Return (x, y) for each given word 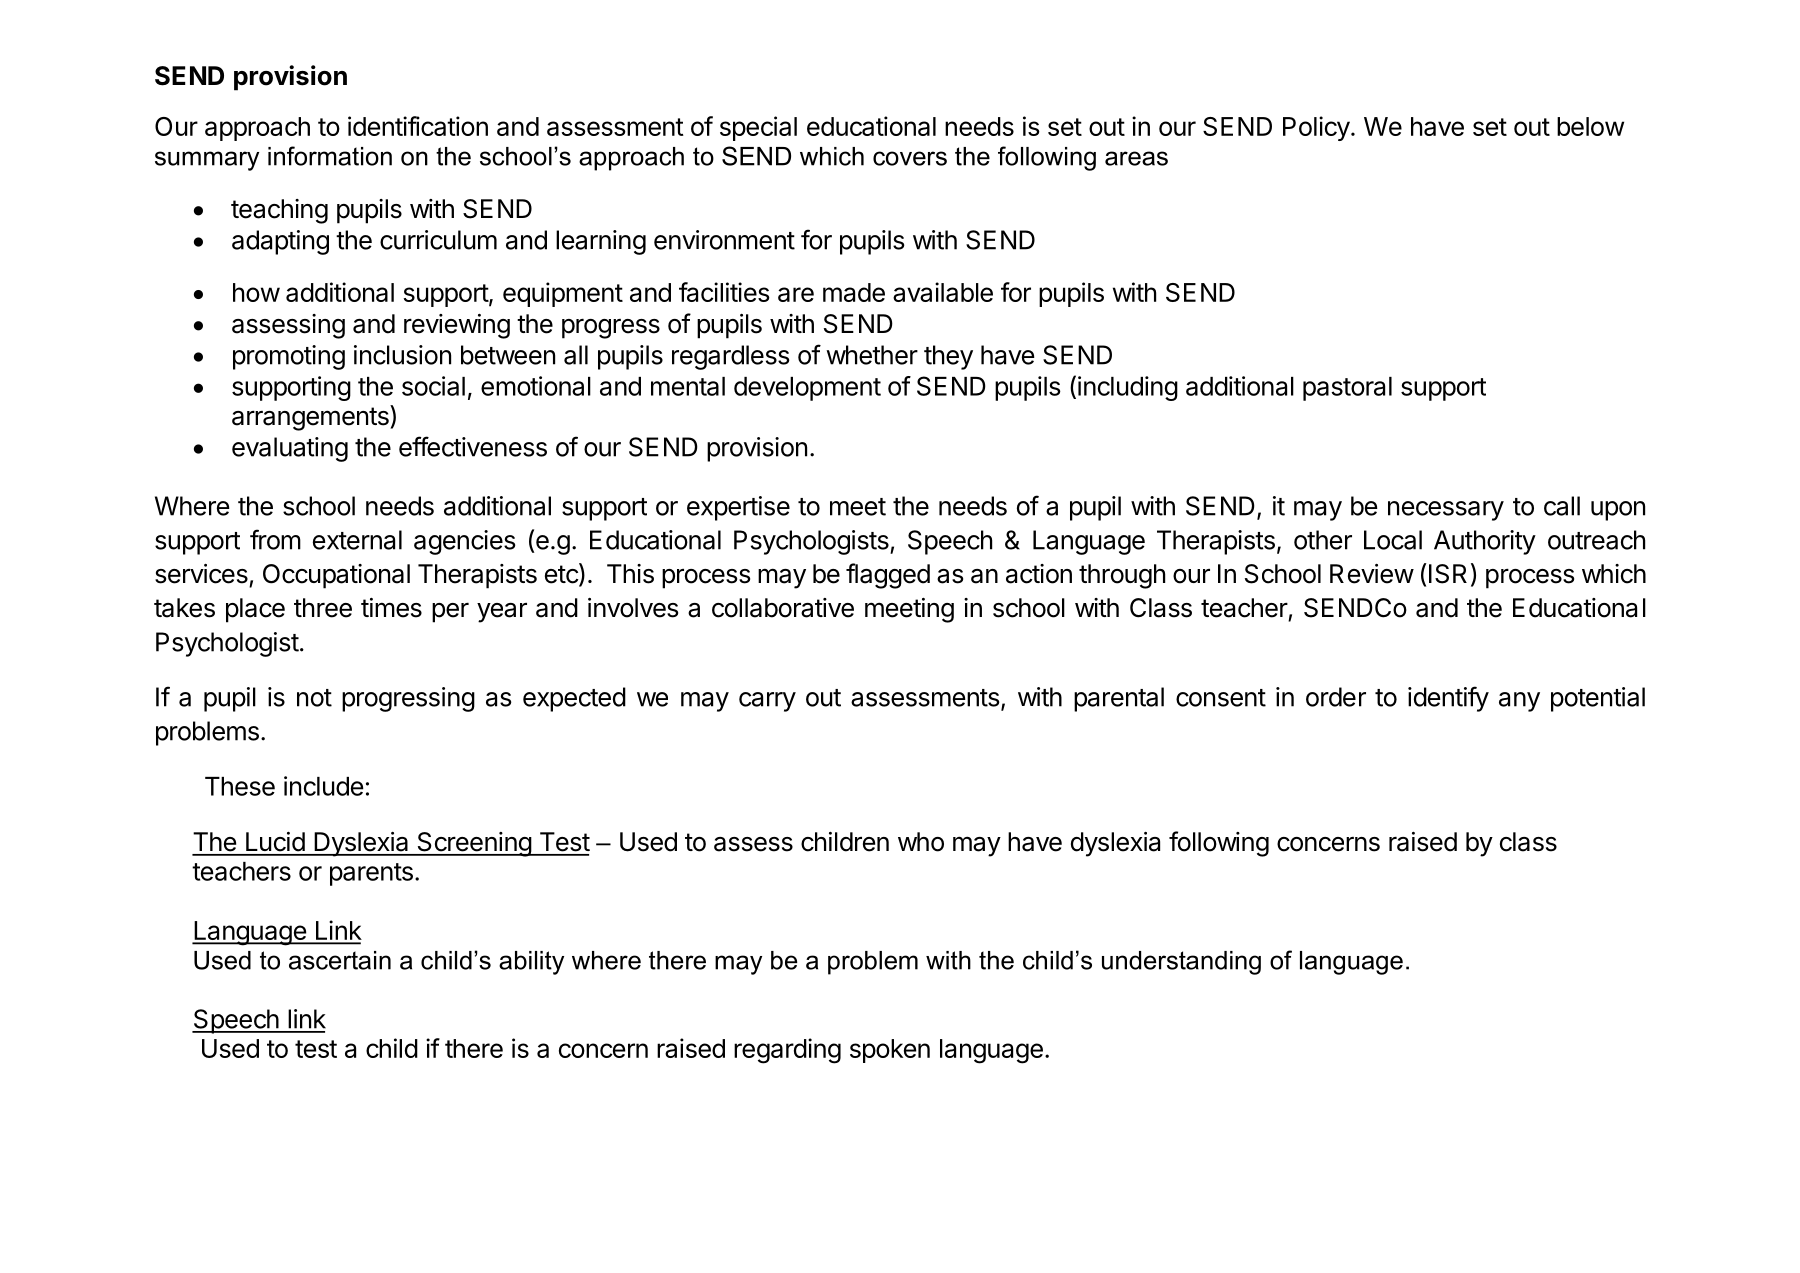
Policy (1316, 128)
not (314, 698)
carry (767, 702)
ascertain (340, 960)
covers (910, 158)
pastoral (1347, 389)
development (807, 389)
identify (1448, 699)
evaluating (290, 449)
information (330, 156)
